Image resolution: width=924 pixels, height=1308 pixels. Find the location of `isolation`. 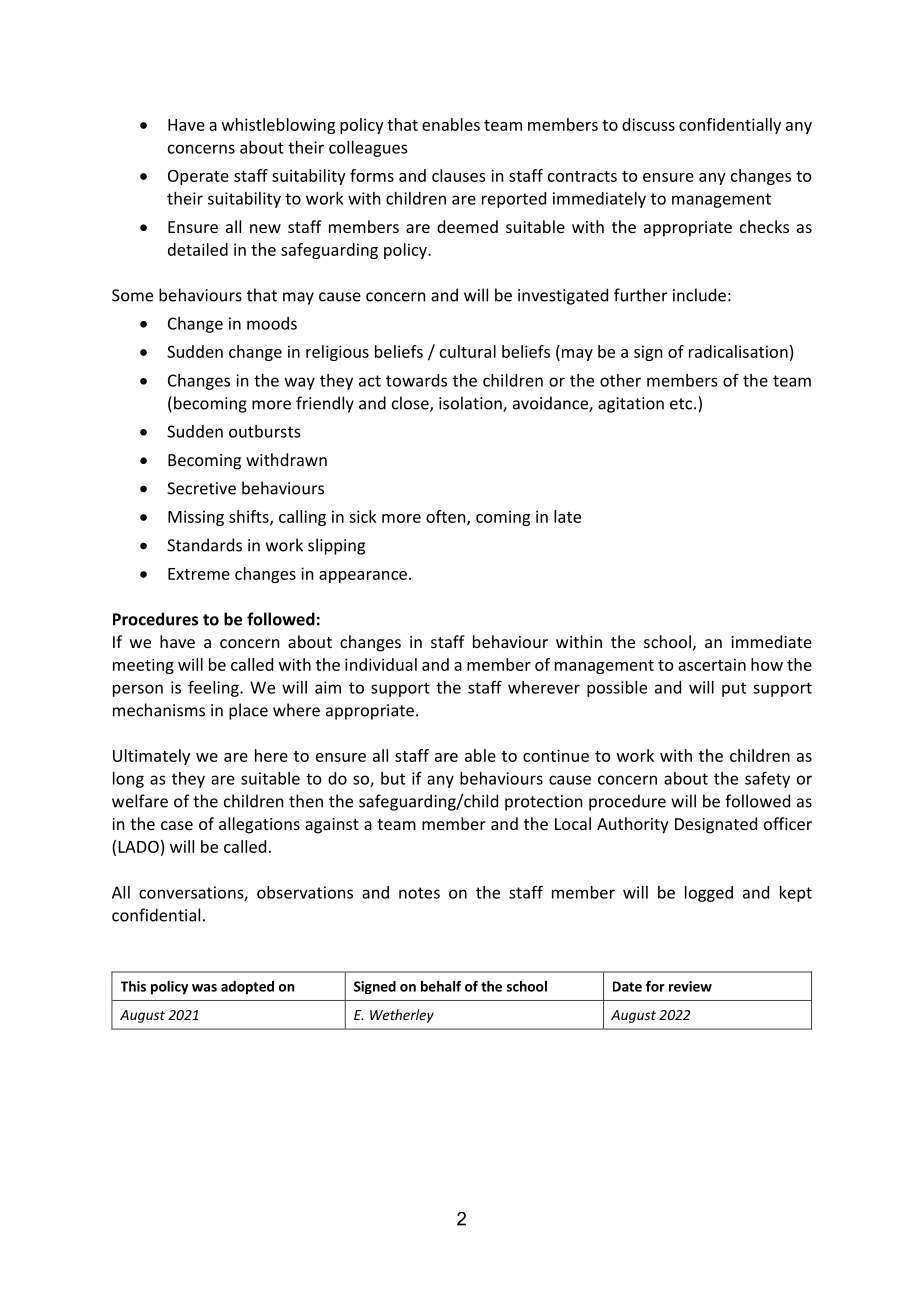

isolation is located at coordinates (471, 404).
